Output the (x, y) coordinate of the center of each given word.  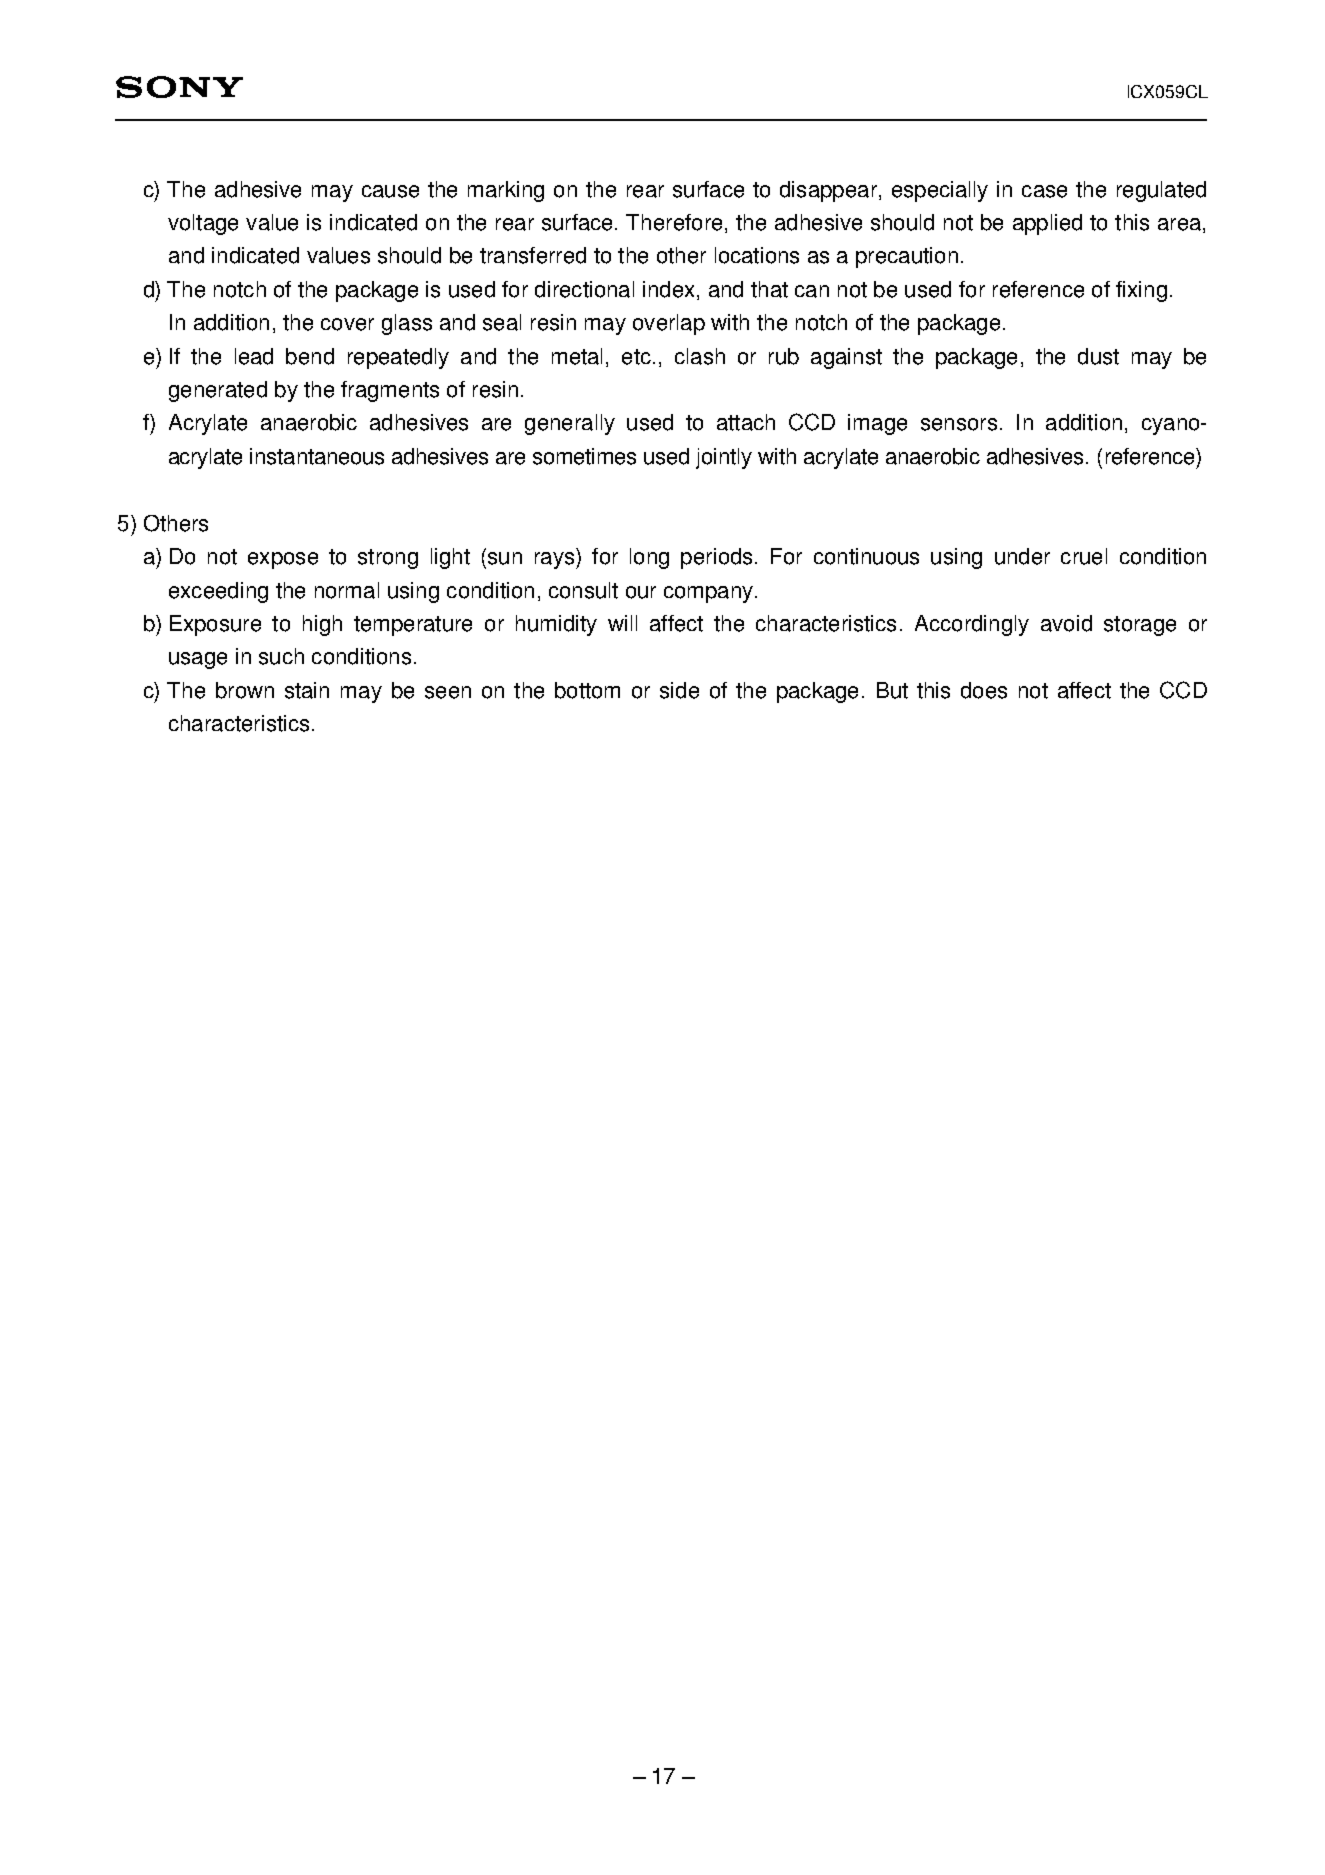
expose (283, 560)
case (1044, 191)
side (679, 690)
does (984, 690)
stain (307, 690)
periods (716, 558)
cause (390, 191)
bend (310, 356)
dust (1098, 356)
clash (700, 356)
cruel (1084, 556)
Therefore (674, 222)
